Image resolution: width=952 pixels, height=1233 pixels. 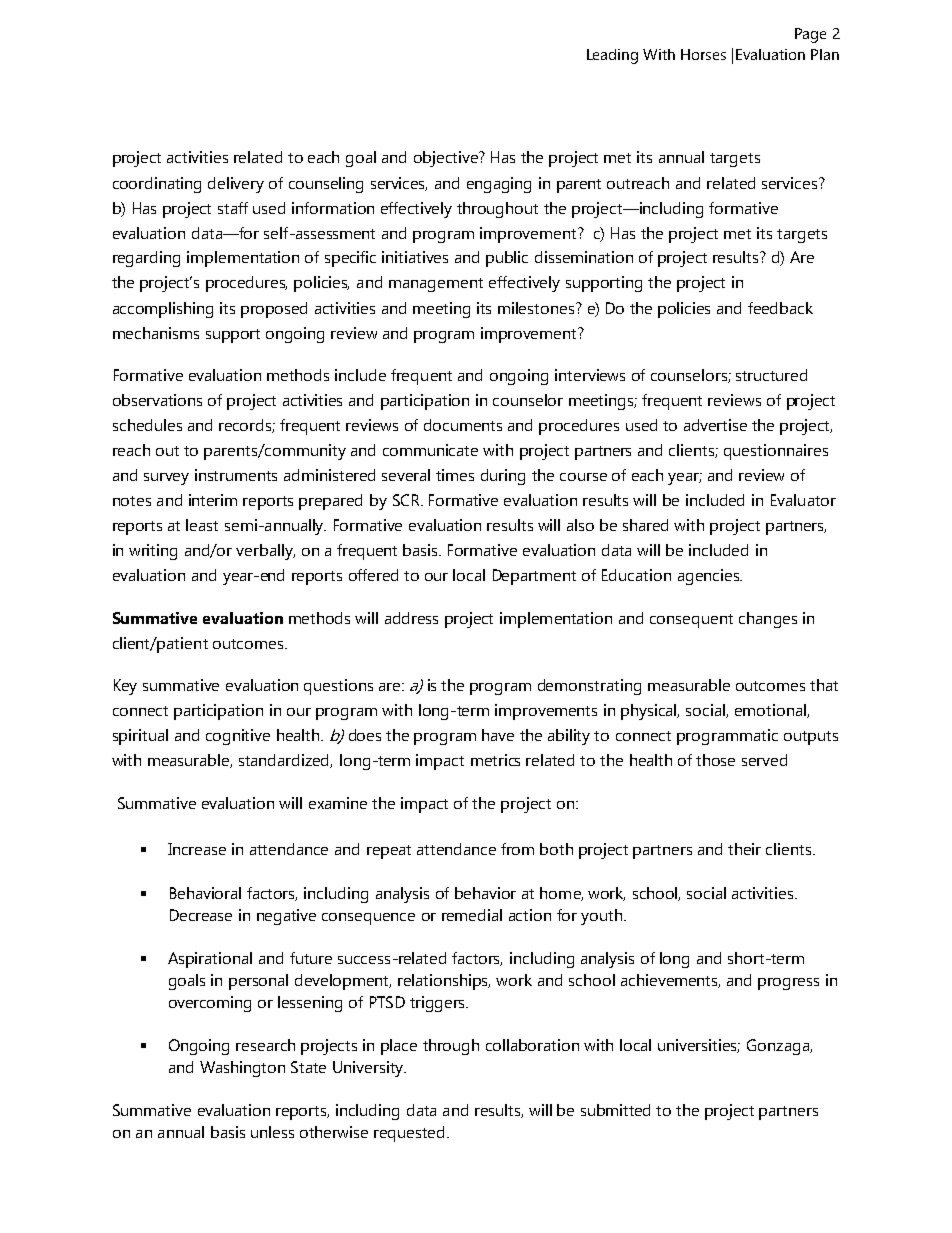 What do you see at coordinates (236, 185) in the page?
I see `delivery` at bounding box center [236, 185].
